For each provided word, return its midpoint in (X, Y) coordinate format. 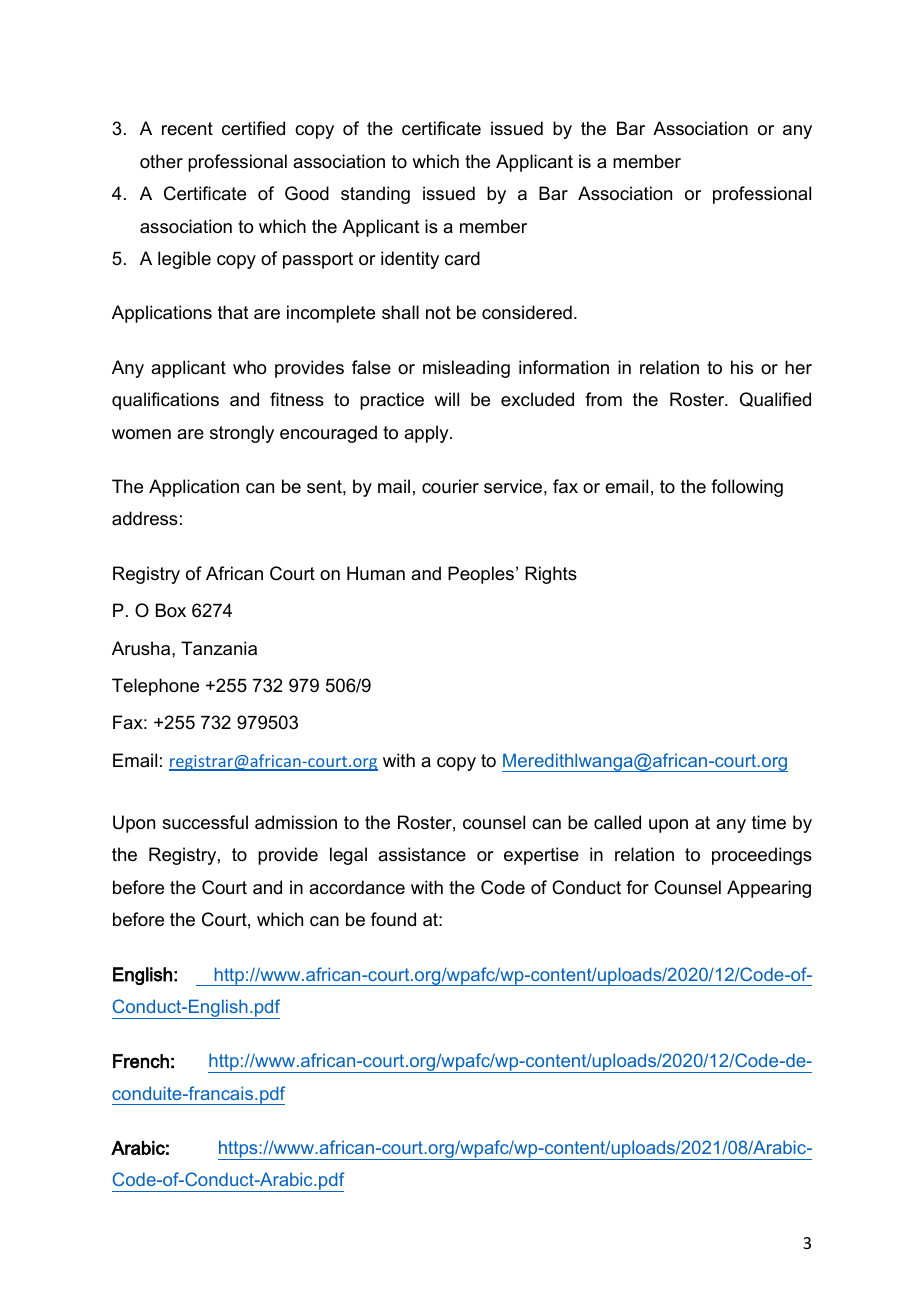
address (145, 518)
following (747, 488)
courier (450, 486)
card (462, 258)
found (393, 919)
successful (205, 822)
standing (375, 195)
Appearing (769, 889)
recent (187, 129)
